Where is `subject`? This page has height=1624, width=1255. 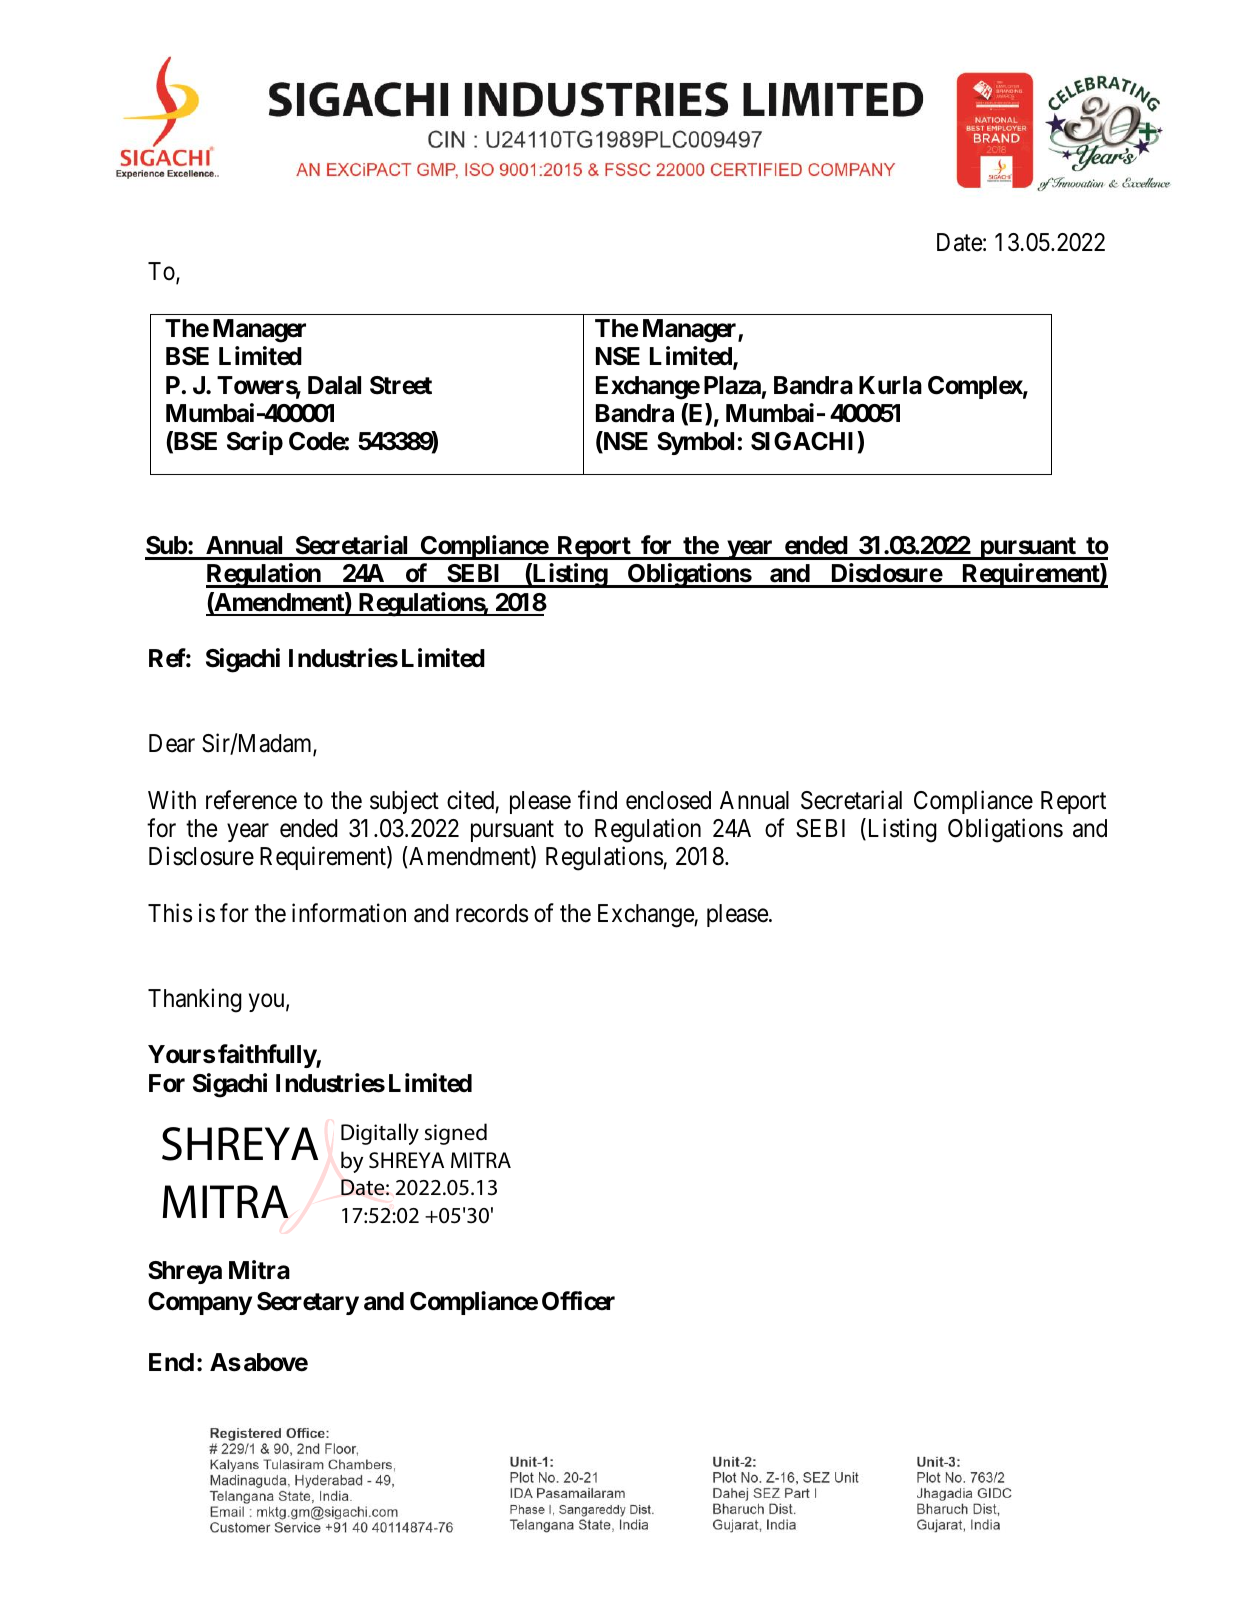 subject is located at coordinates (404, 802).
